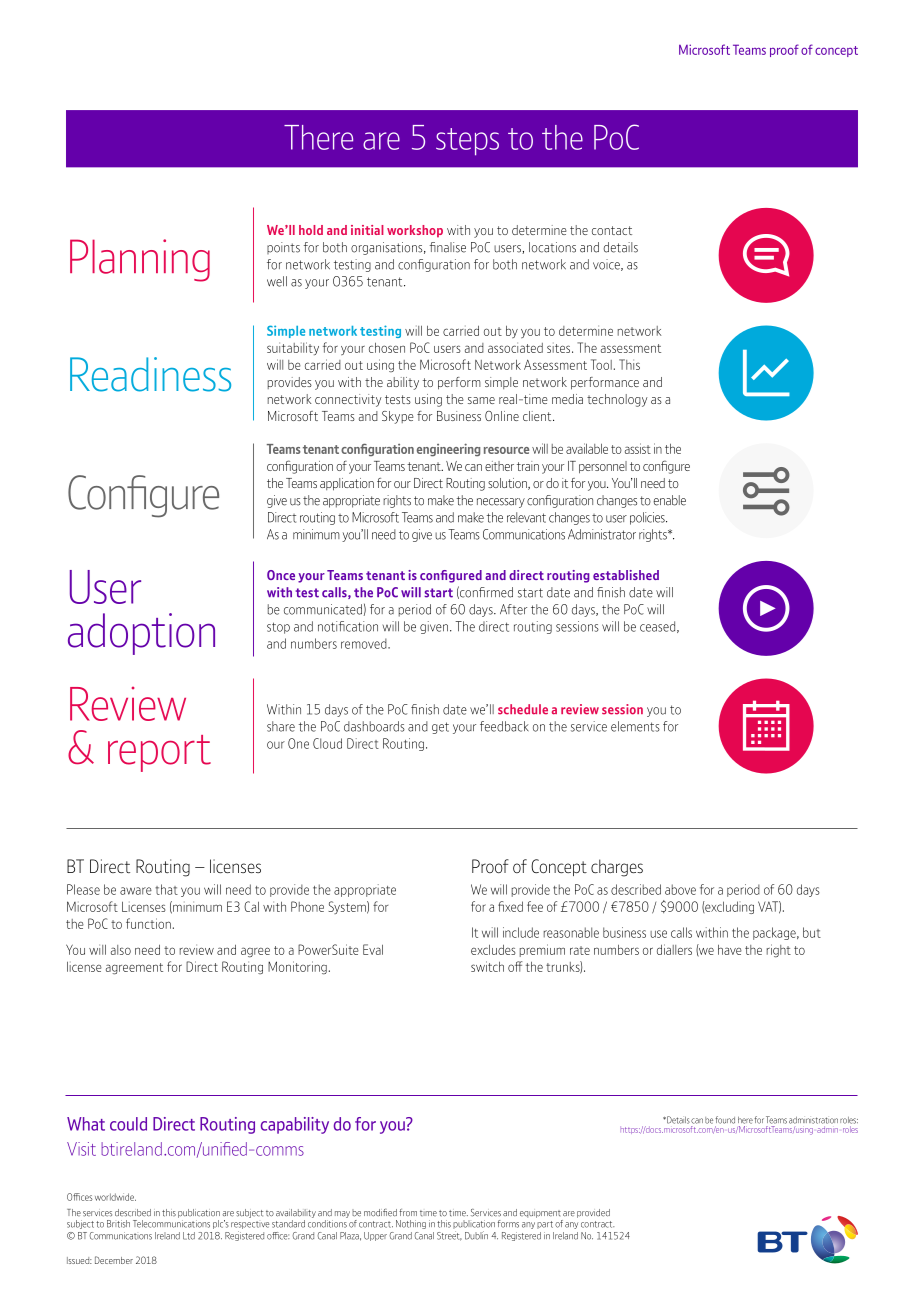 The image size is (924, 1308). I want to click on that, so click(166, 889).
